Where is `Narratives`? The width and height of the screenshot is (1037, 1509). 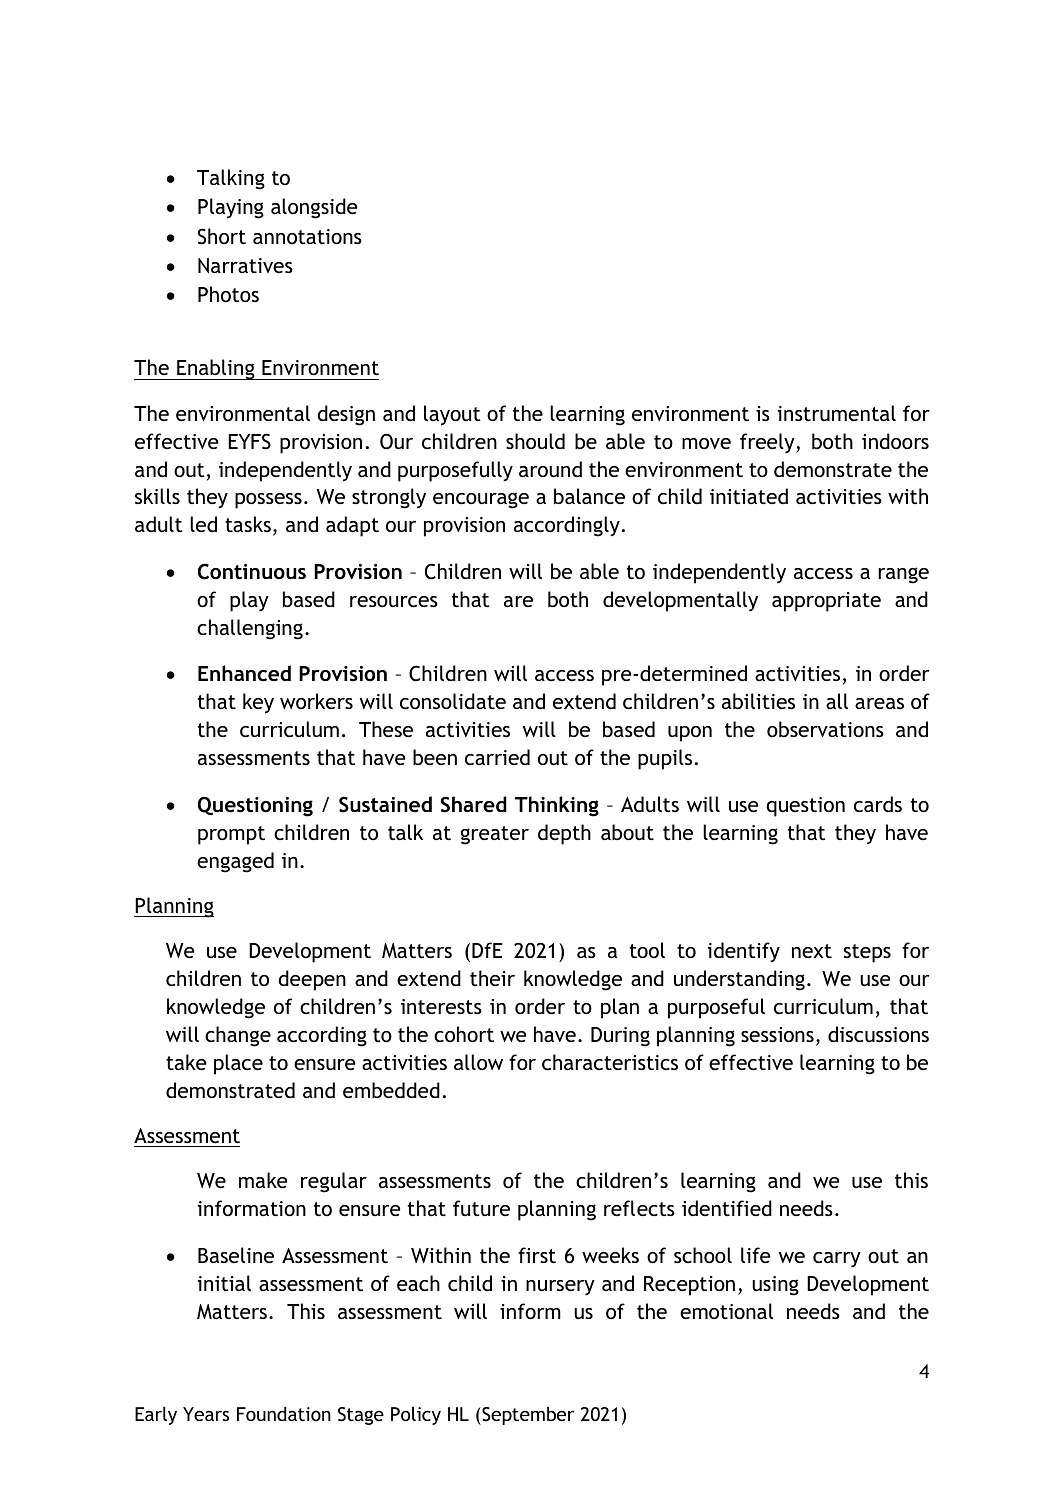
Narratives is located at coordinates (245, 265).
